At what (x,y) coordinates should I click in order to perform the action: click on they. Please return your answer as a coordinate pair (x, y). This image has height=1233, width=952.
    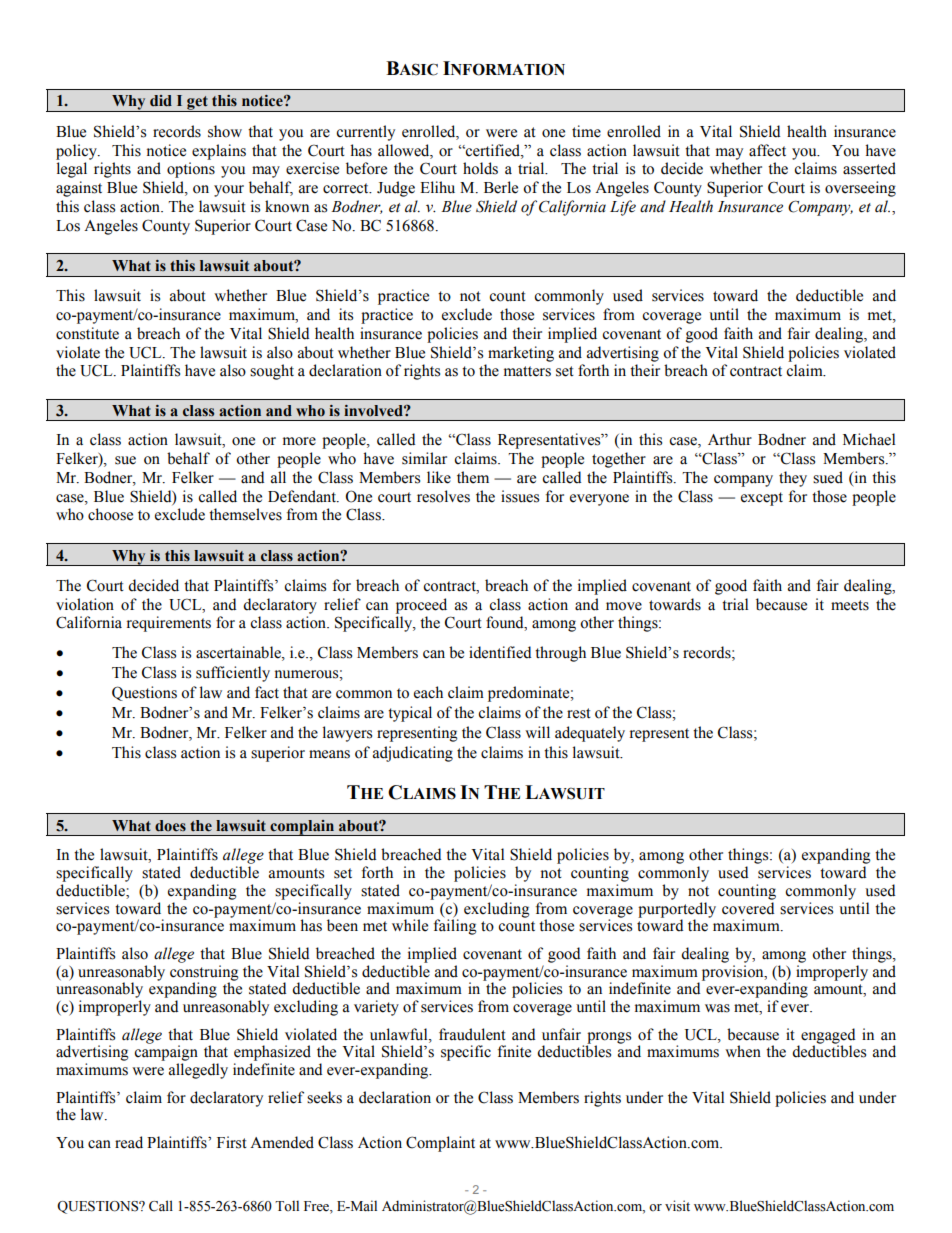
    Looking at the image, I should click on (793, 479).
